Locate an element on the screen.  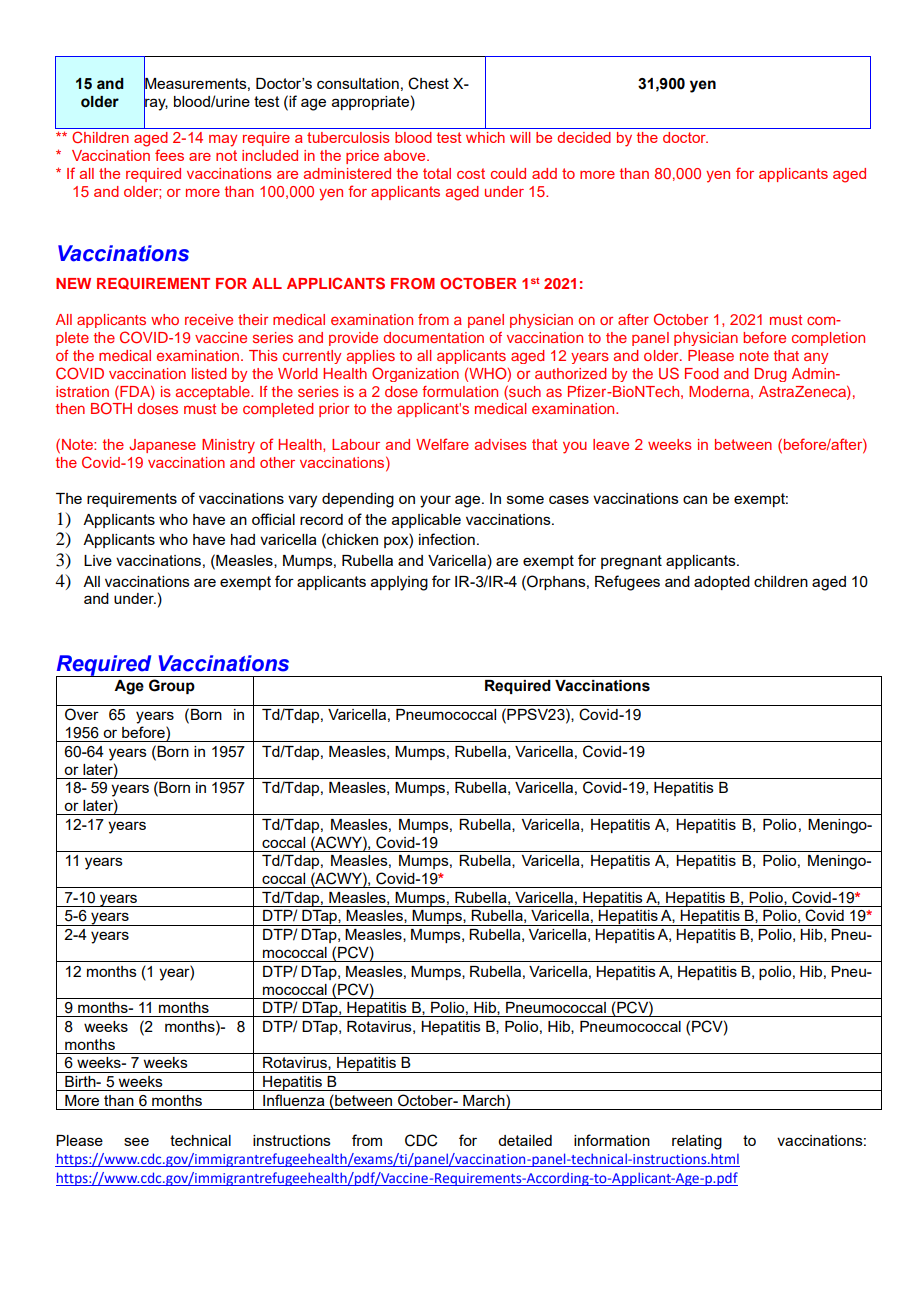
relating is located at coordinates (697, 1142).
